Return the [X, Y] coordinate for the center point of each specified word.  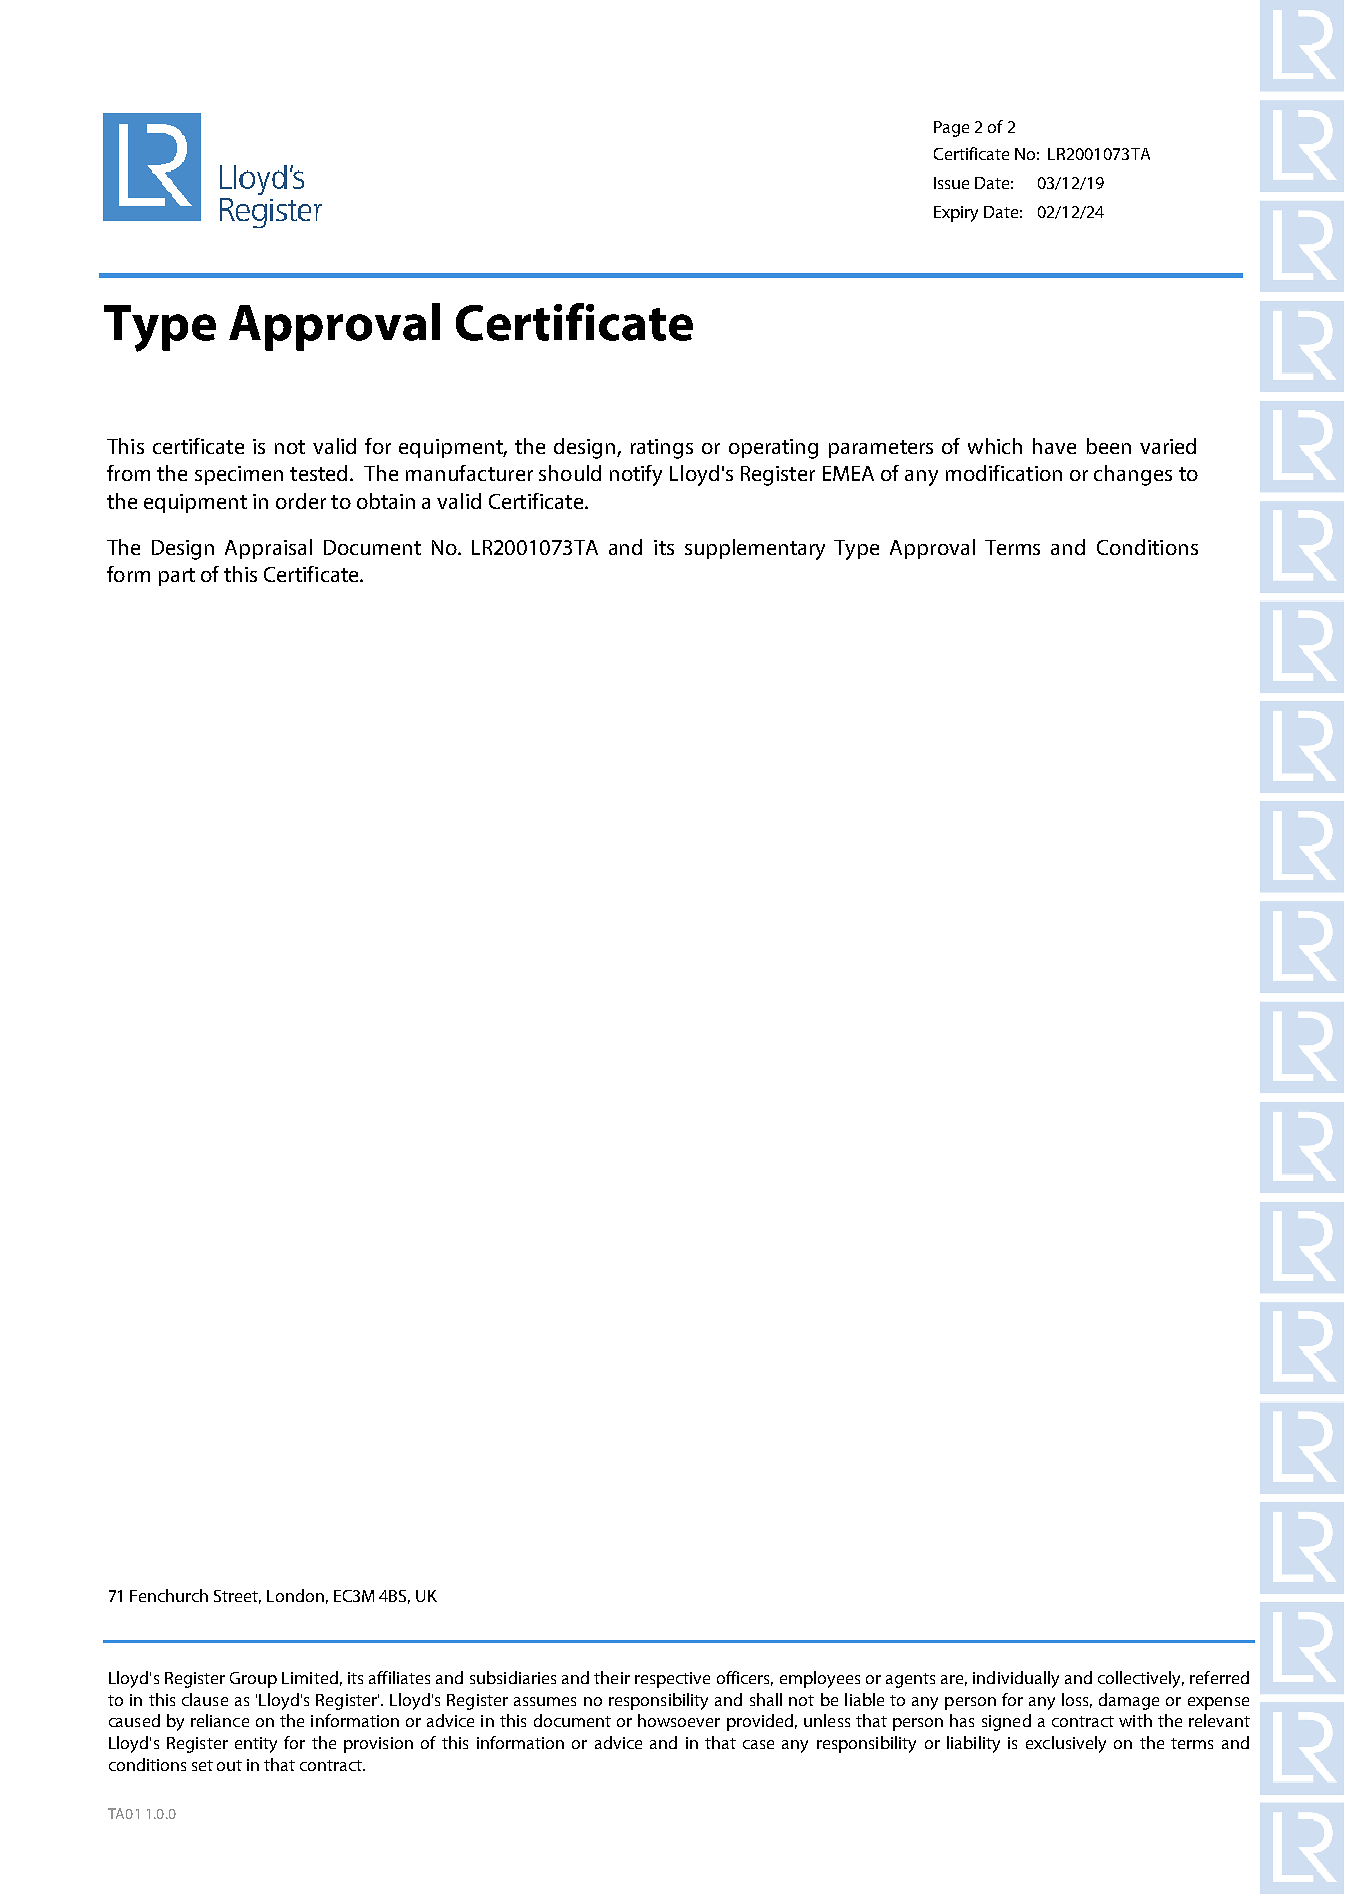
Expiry [956, 214]
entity [256, 1745]
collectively [1141, 1679]
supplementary [755, 549]
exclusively [1066, 1744]
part [177, 577]
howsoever [679, 1720]
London [295, 1595]
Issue [951, 183]
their [612, 1677]
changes [1133, 475]
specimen [239, 475]
